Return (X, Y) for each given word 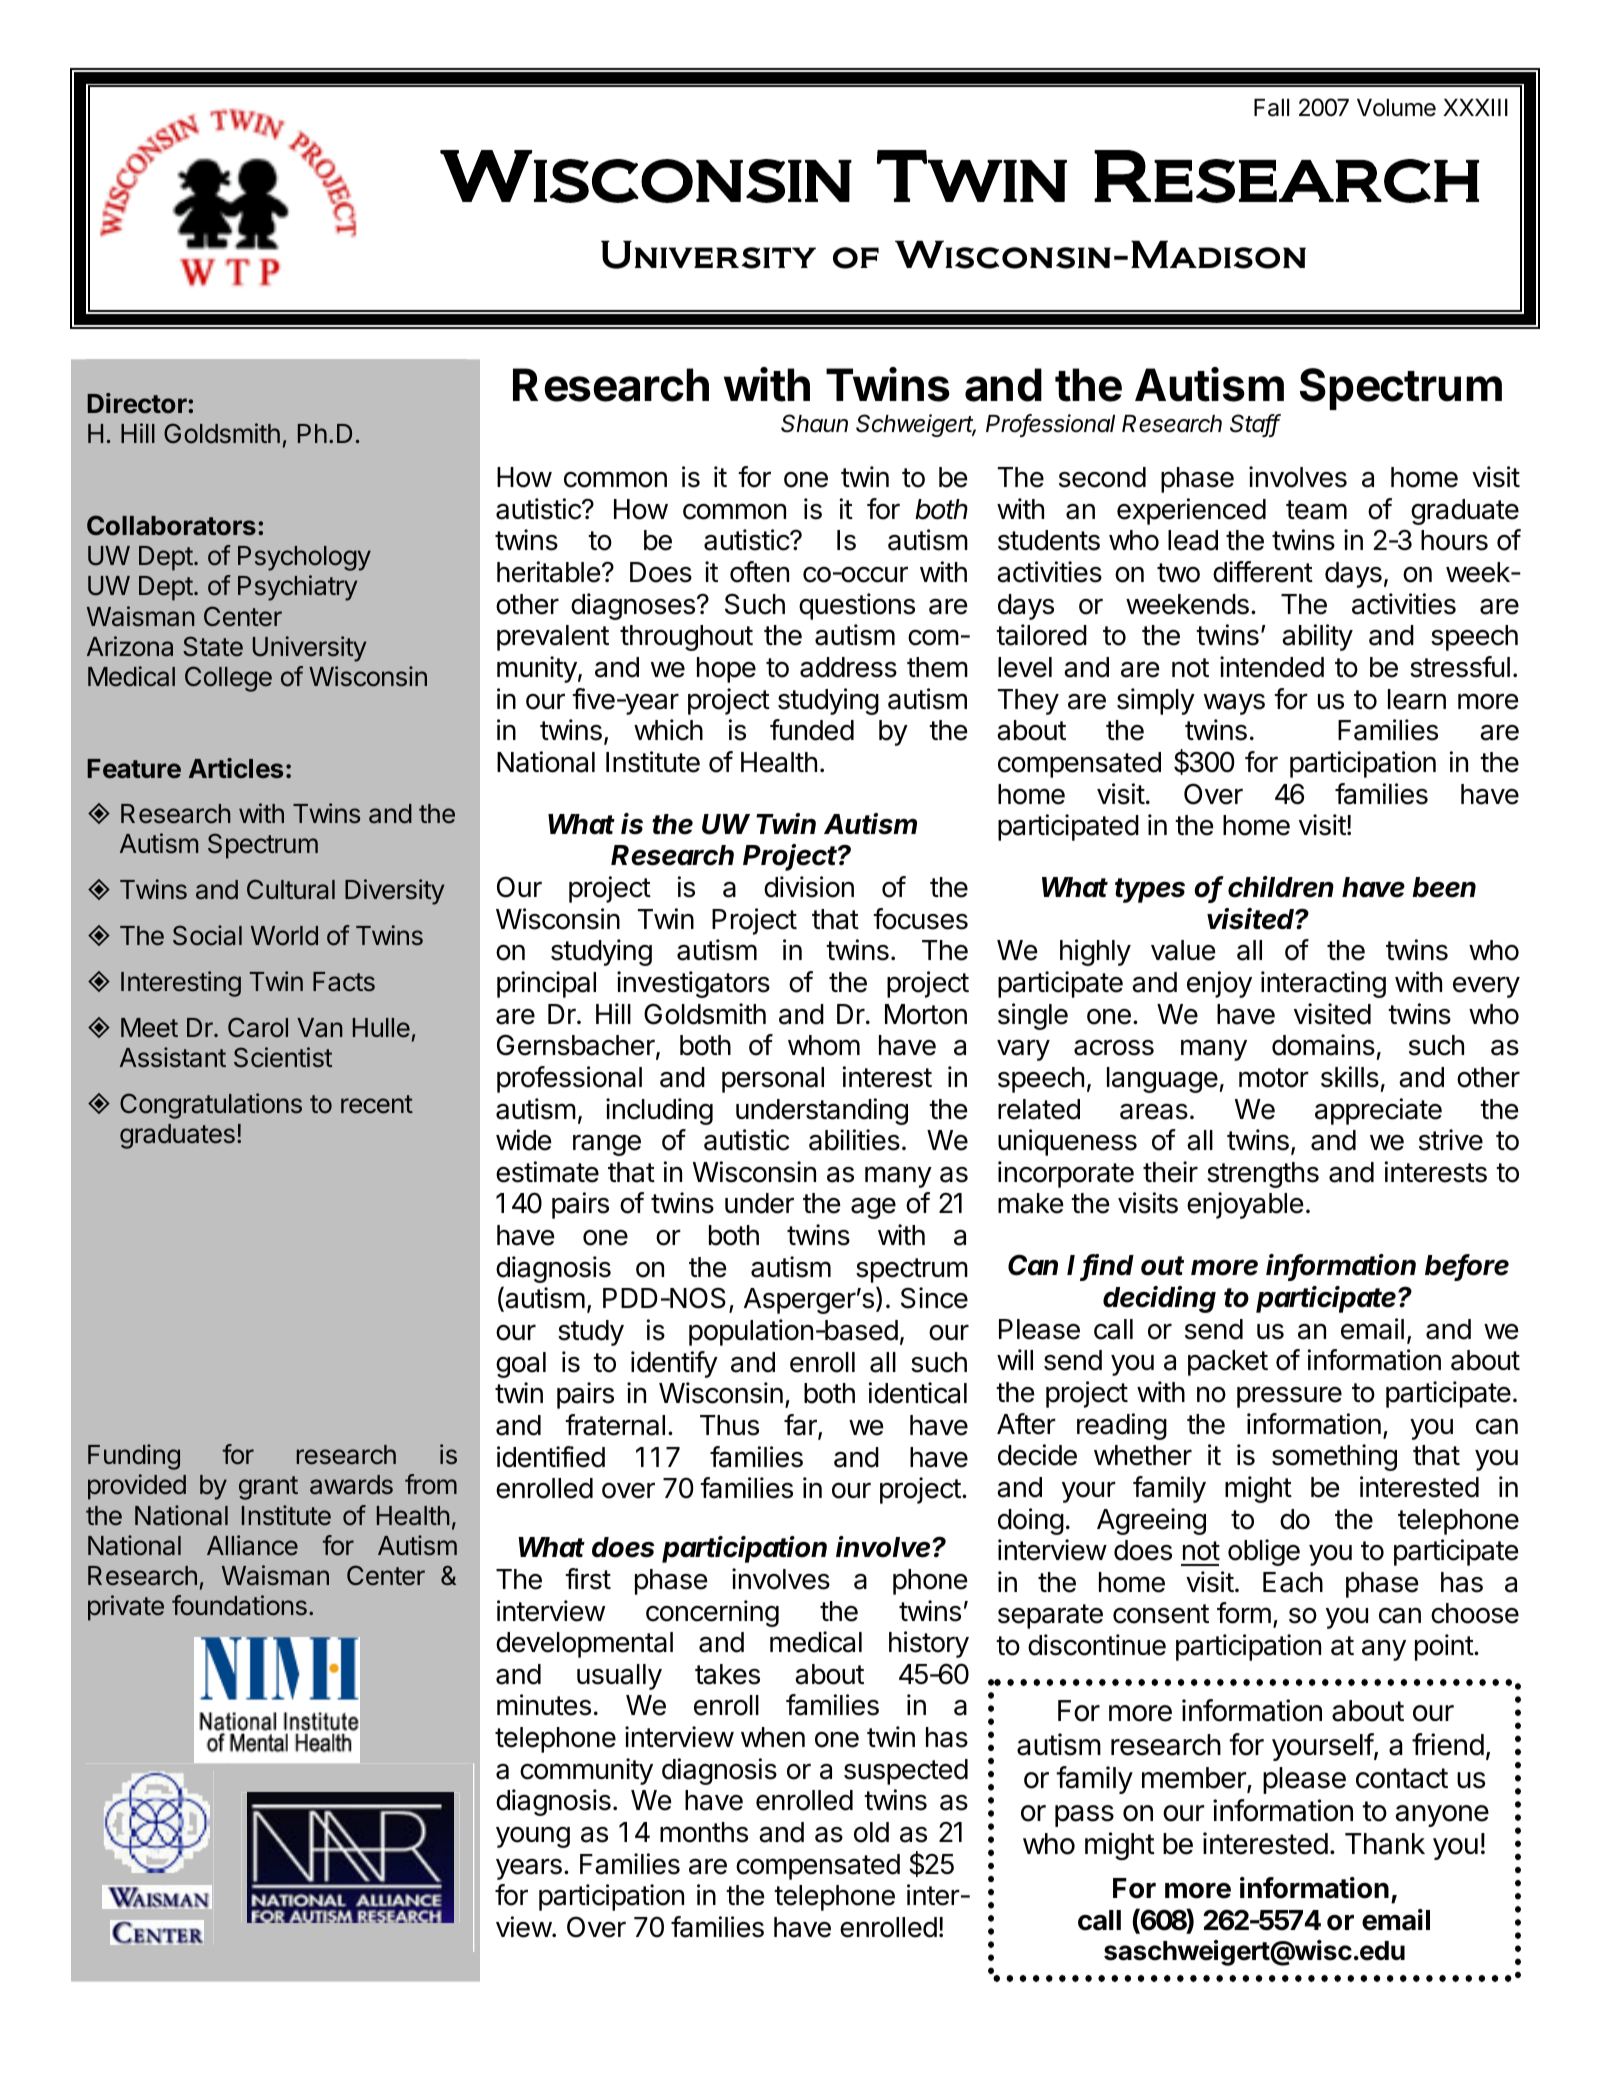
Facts (344, 982)
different (1263, 572)
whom (824, 1045)
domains (1323, 1045)
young (533, 1837)
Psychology (304, 558)
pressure (1289, 1397)
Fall (1271, 108)
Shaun (814, 423)
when (773, 1737)
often (759, 572)
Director (138, 403)
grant (268, 1488)
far (801, 1426)
